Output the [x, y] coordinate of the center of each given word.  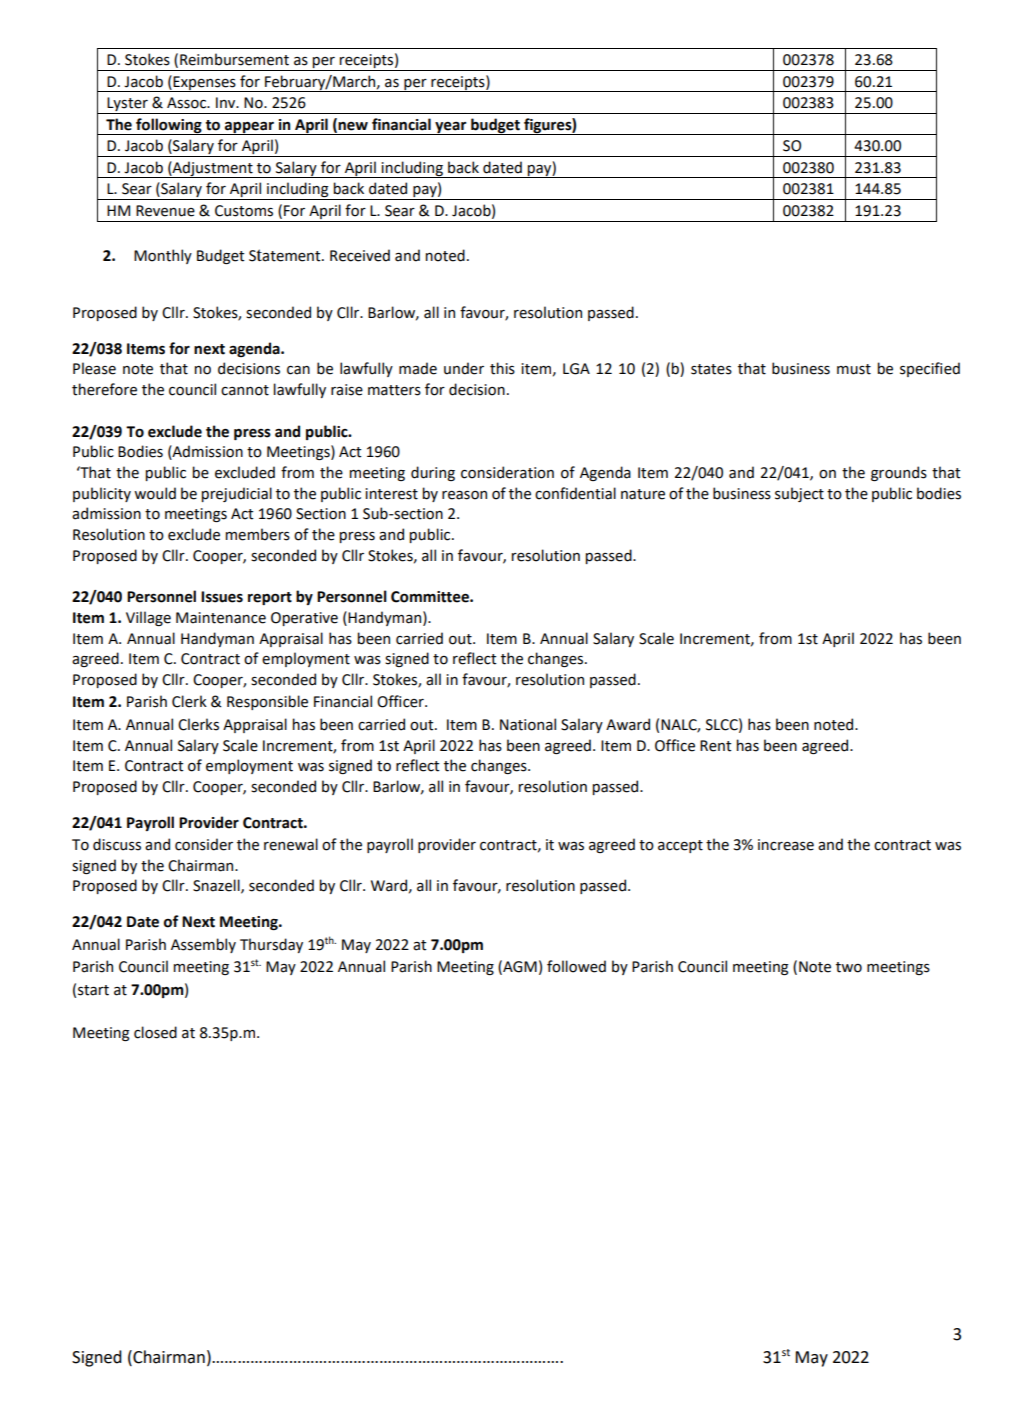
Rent [716, 746]
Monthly [163, 256]
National [528, 724]
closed [155, 1032]
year [451, 128]
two [849, 967]
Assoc [188, 103]
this [502, 368]
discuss [117, 844]
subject [799, 494]
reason [464, 495]
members [258, 534]
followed [576, 966]
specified [930, 369]
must [854, 369]
